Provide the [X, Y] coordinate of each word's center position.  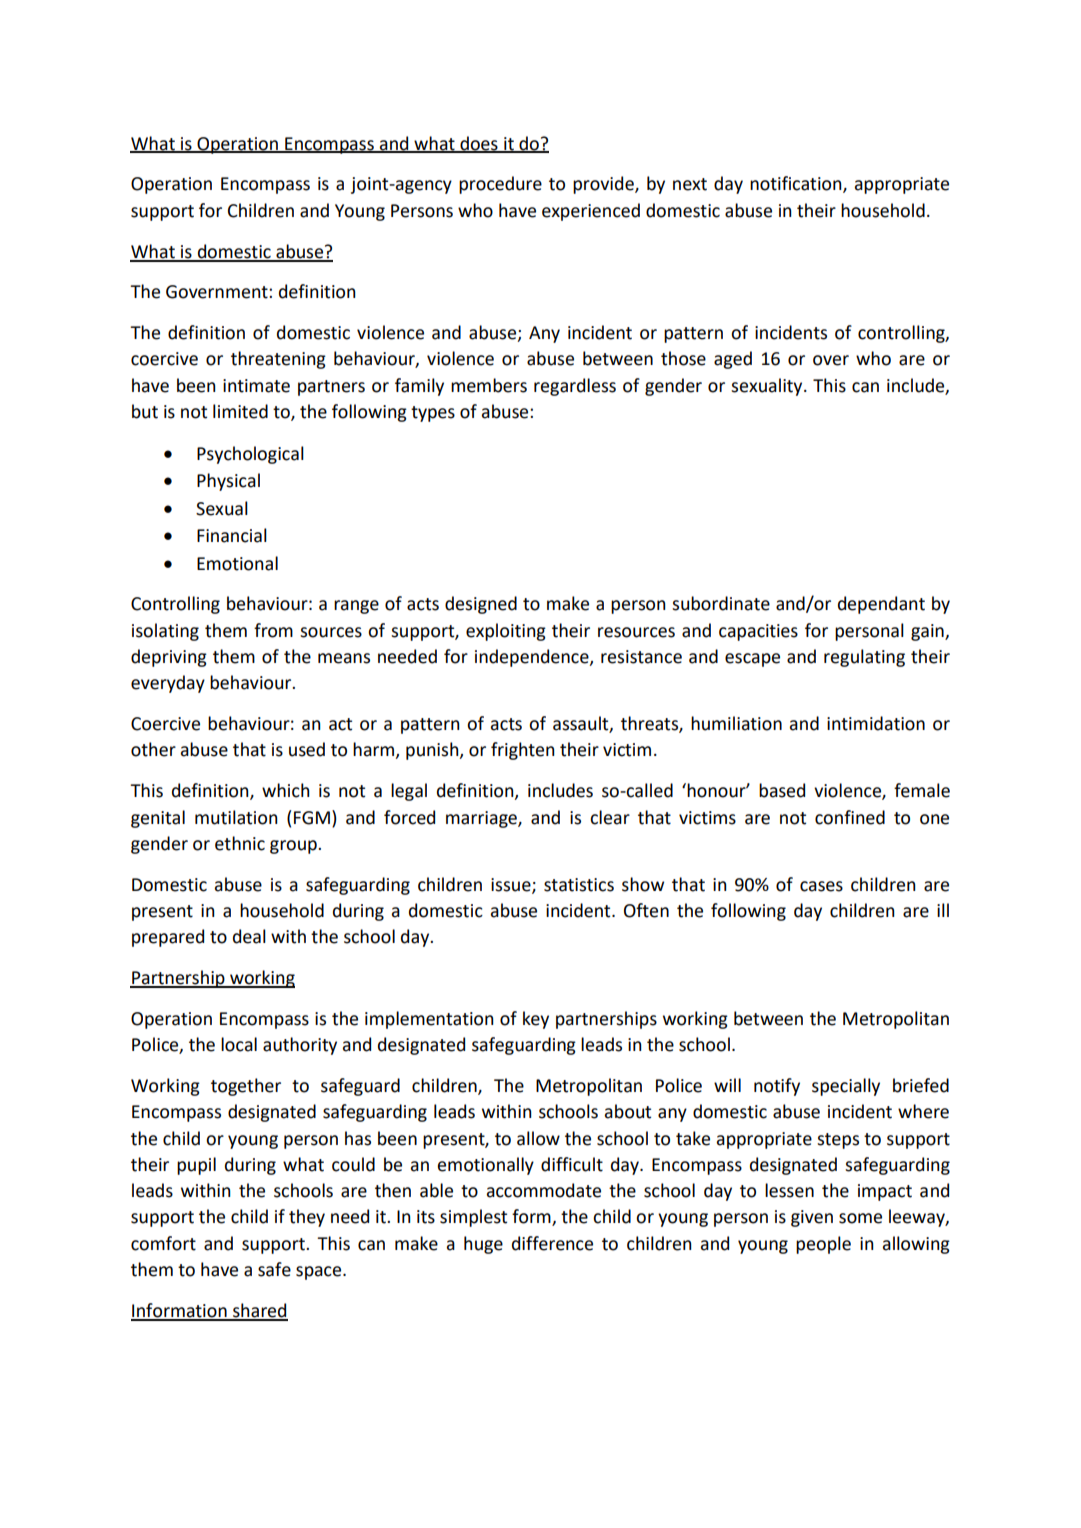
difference [552, 1243]
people [823, 1245]
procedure [500, 185]
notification [797, 184]
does [479, 144]
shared [259, 1311]
